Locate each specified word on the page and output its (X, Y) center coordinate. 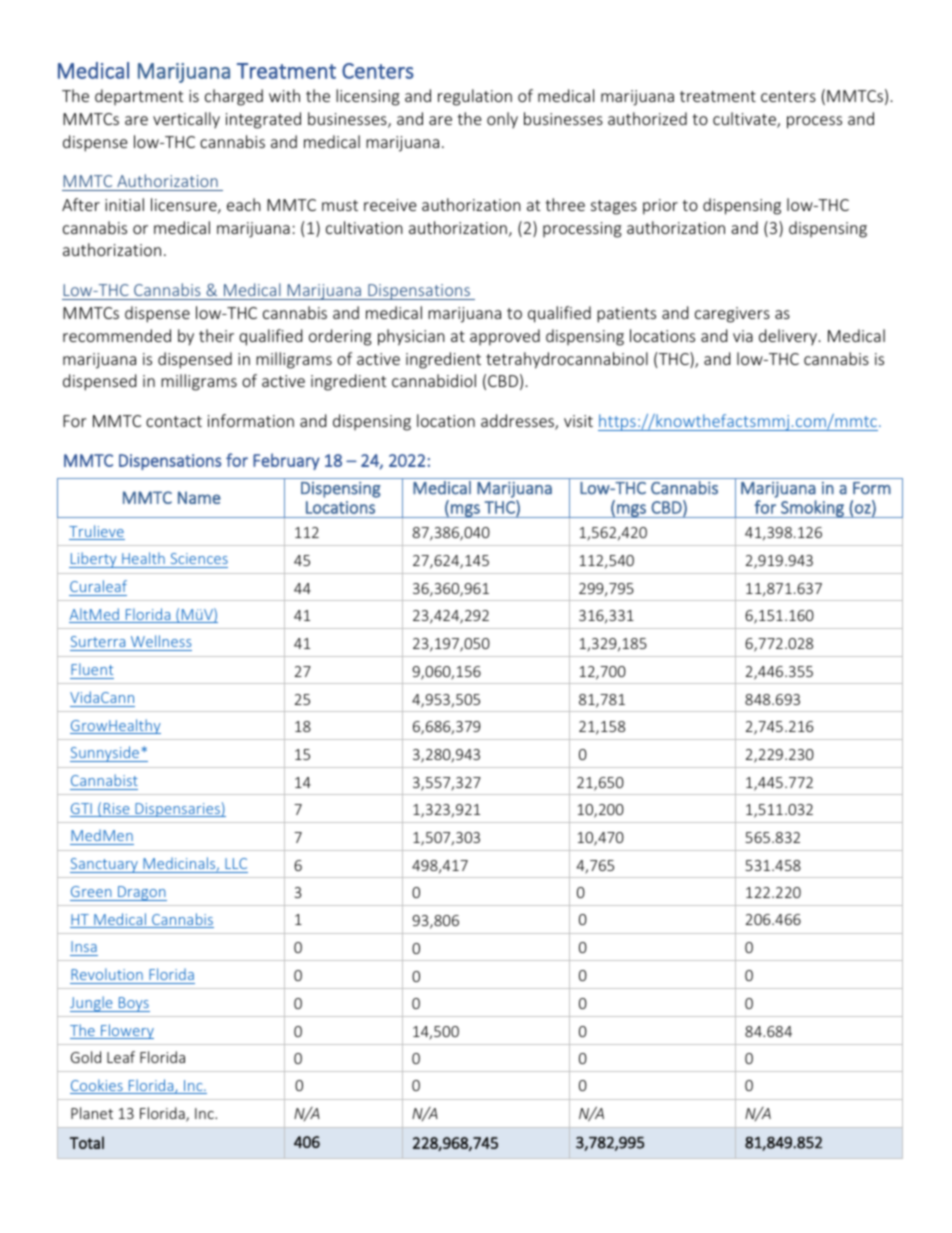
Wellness (161, 641)
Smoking (812, 509)
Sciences (199, 558)
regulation (475, 97)
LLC (236, 863)
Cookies (97, 1086)
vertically (186, 120)
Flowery (126, 1031)
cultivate (745, 120)
